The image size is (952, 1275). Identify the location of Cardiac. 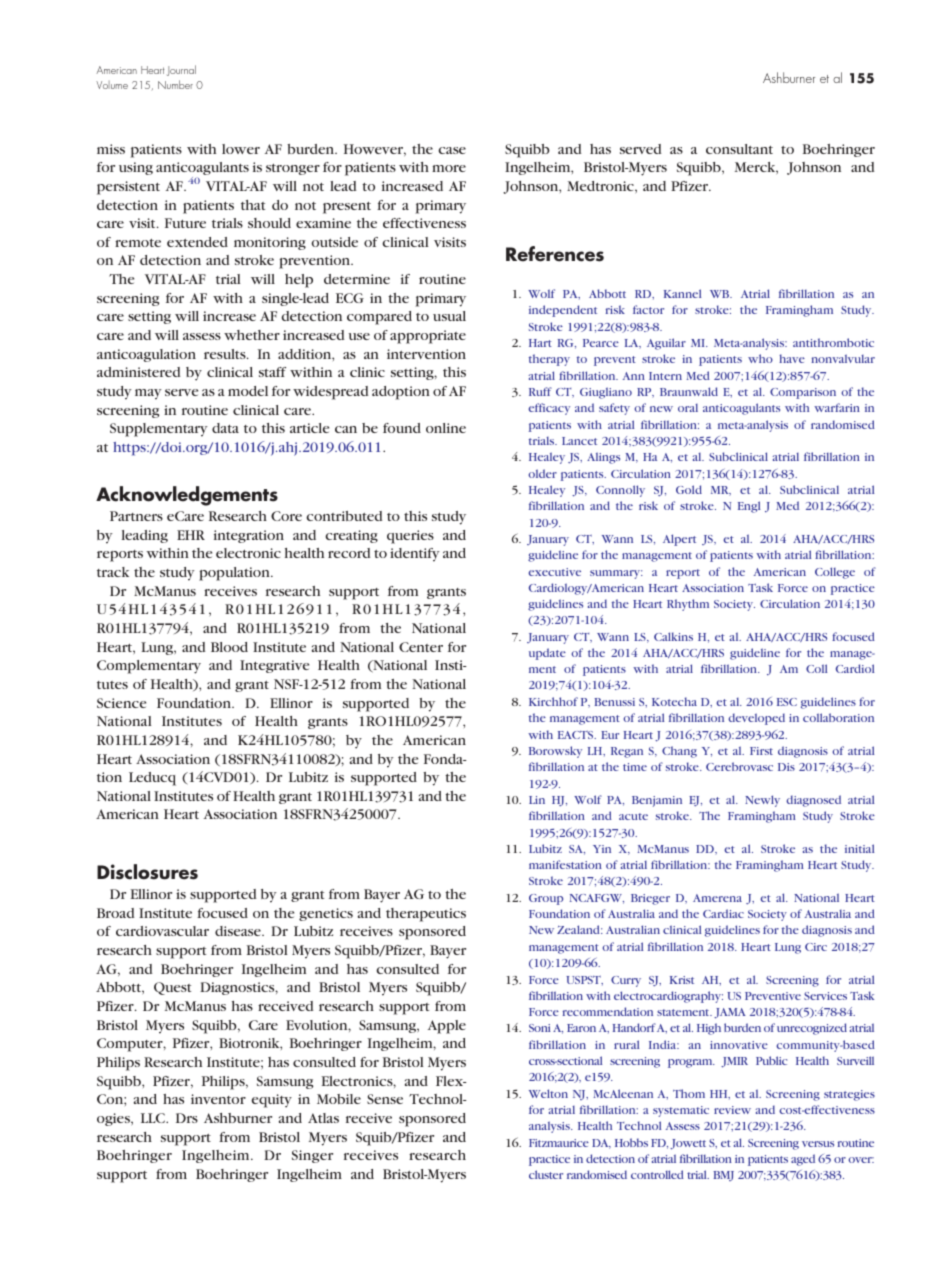
(723, 913).
